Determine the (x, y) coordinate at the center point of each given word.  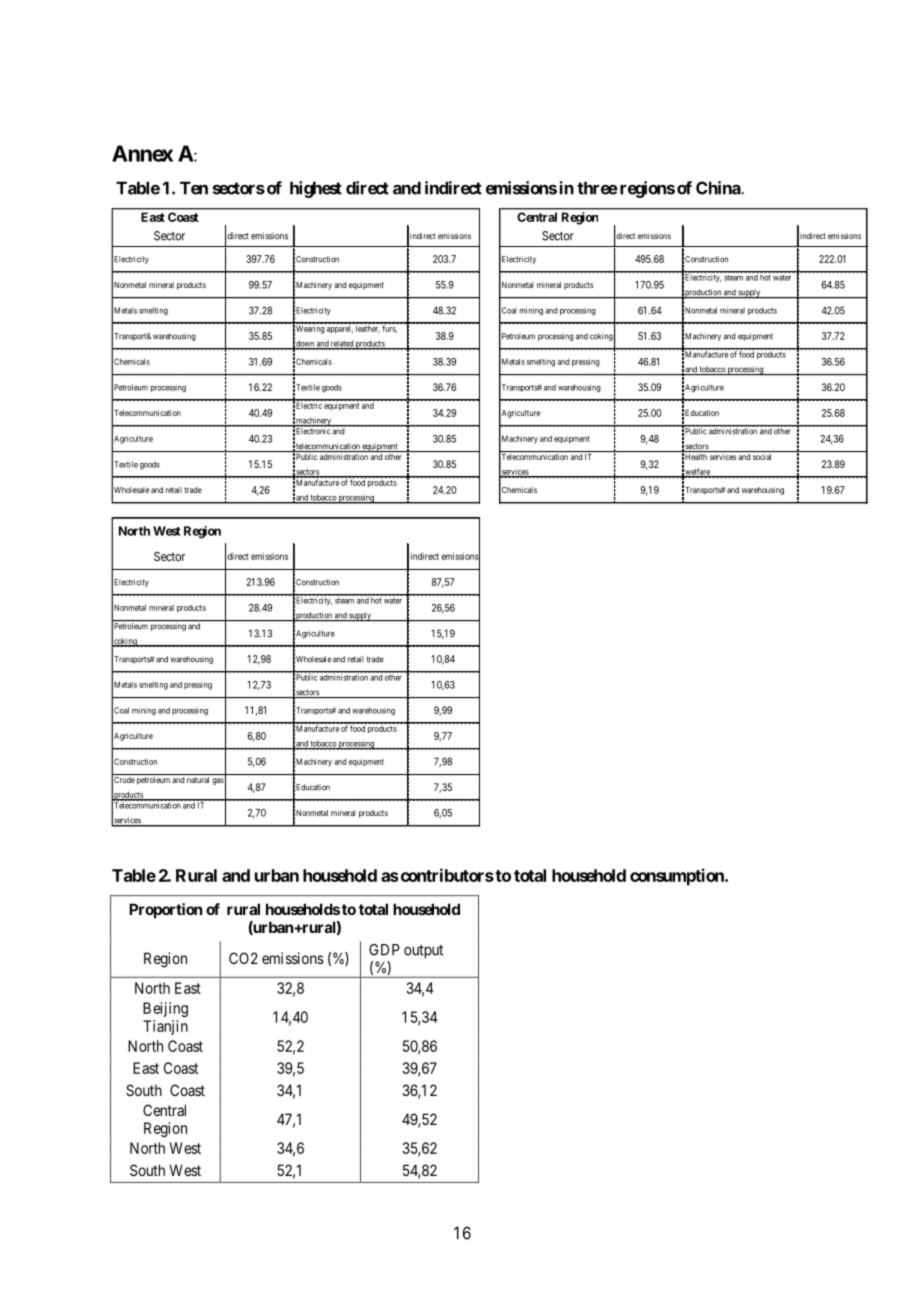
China (719, 188)
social (762, 457)
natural (198, 780)
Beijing (165, 1009)
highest (316, 189)
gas (218, 781)
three (597, 188)
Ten (194, 188)
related (342, 344)
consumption (678, 877)
